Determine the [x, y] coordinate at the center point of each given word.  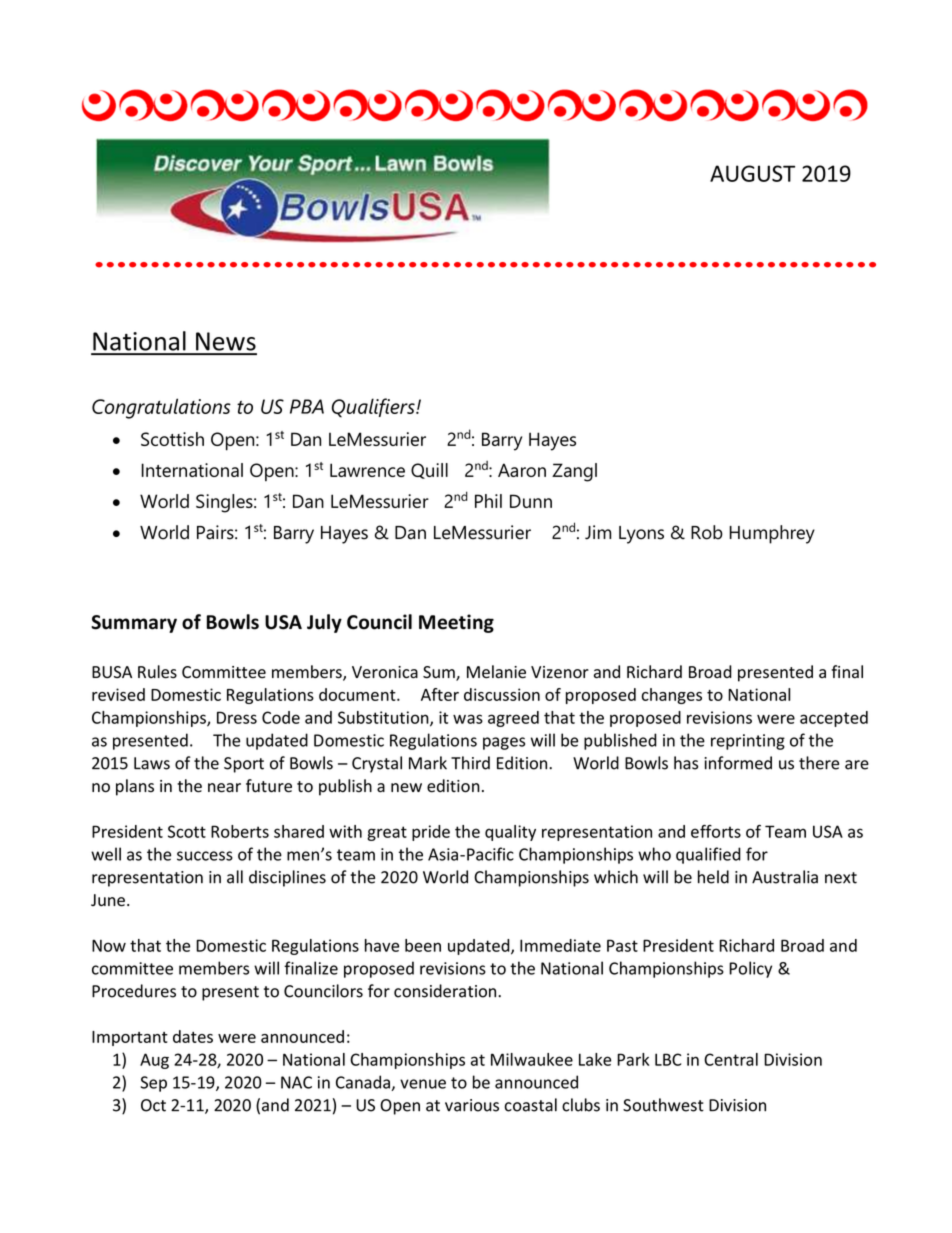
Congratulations [161, 408]
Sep [153, 1084]
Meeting [456, 623]
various [472, 1105]
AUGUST [752, 173]
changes [671, 696]
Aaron [522, 470]
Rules [157, 672]
